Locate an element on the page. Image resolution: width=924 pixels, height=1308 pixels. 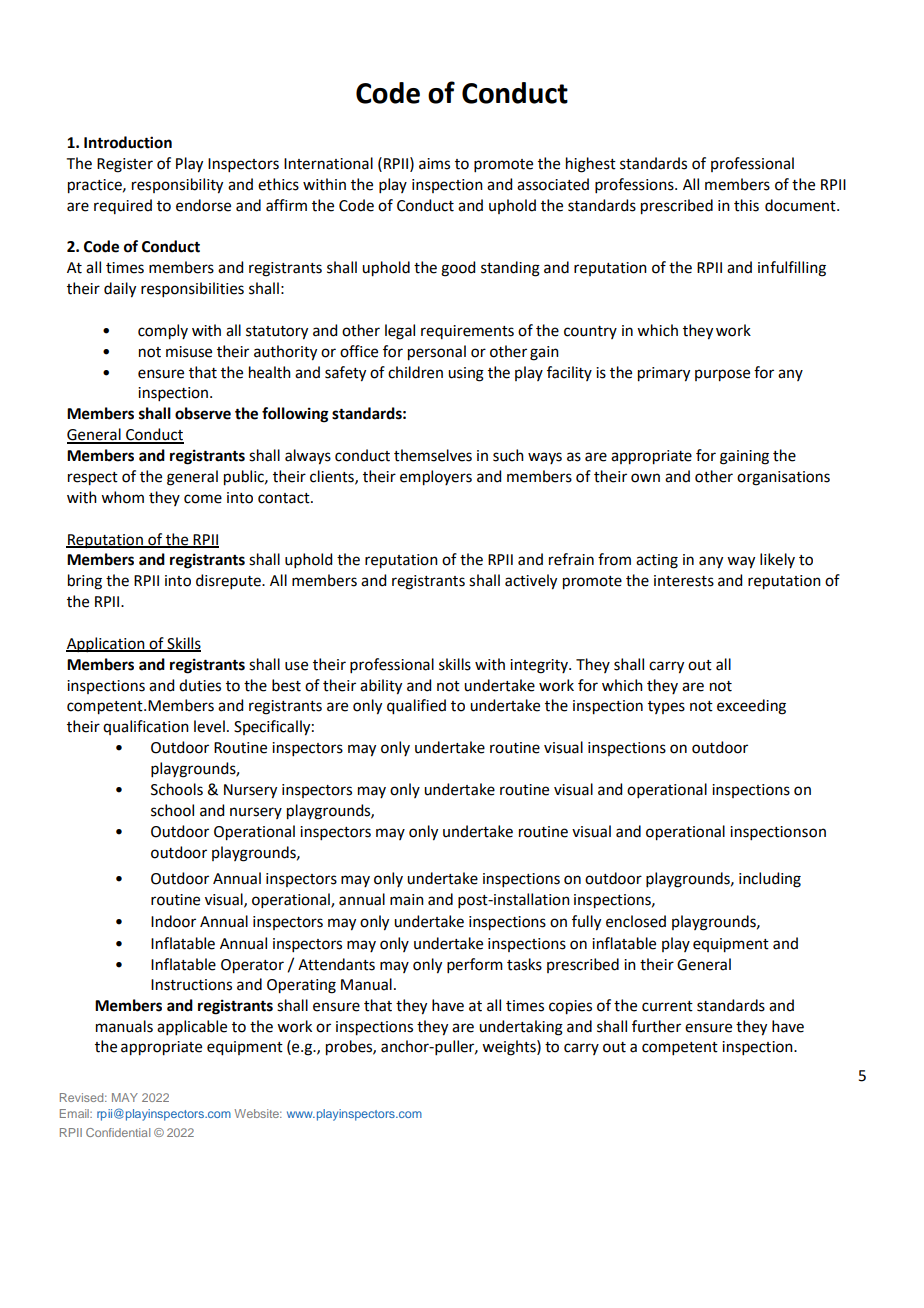
undertaking is located at coordinates (521, 1028).
